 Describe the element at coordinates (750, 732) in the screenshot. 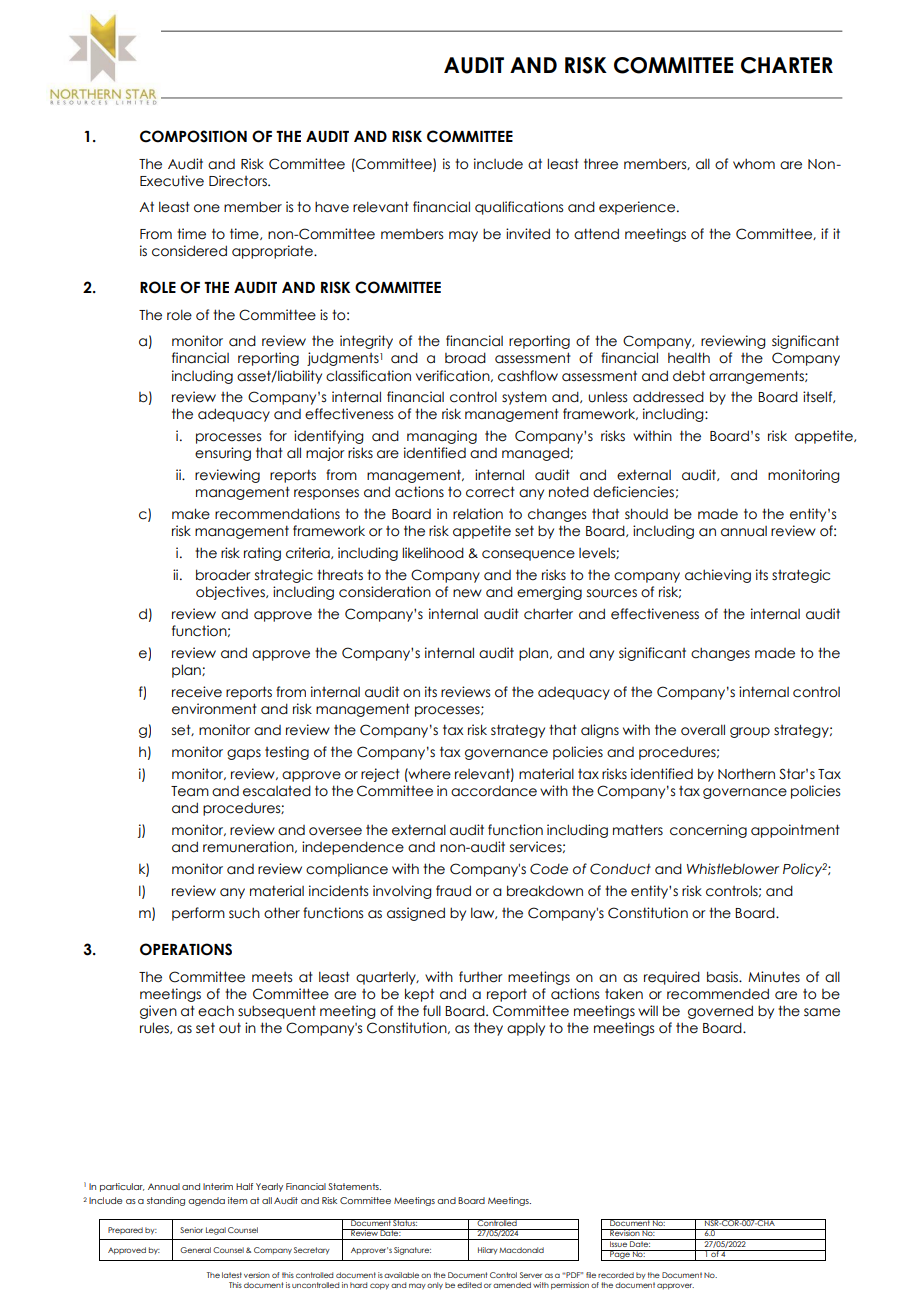

I see `group` at that location.
